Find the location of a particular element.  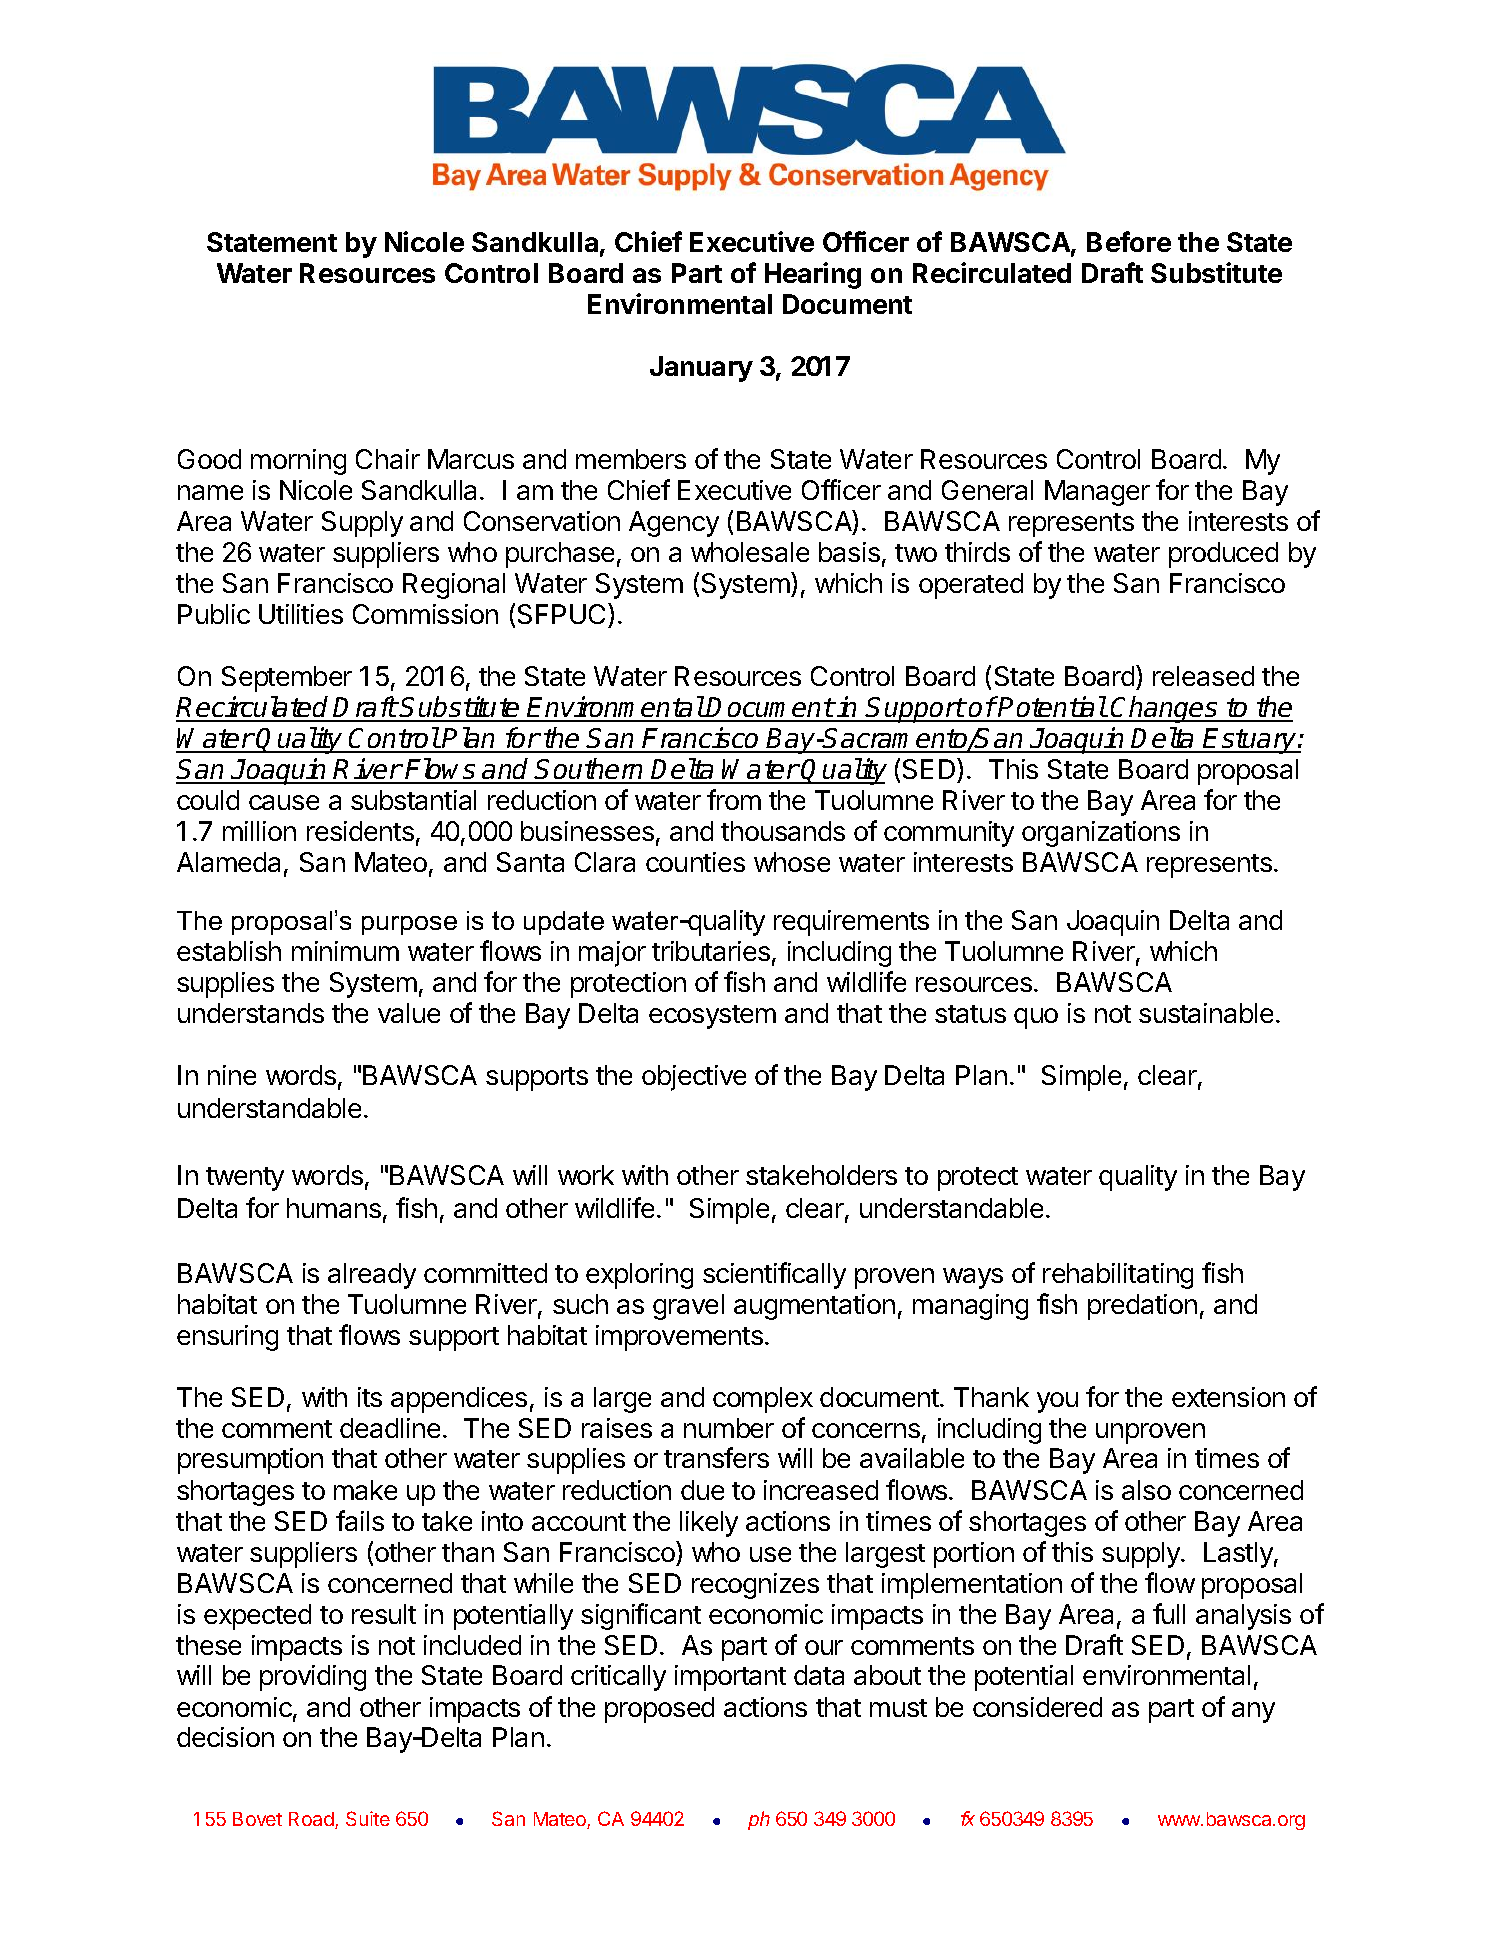

Hearing is located at coordinates (813, 275).
